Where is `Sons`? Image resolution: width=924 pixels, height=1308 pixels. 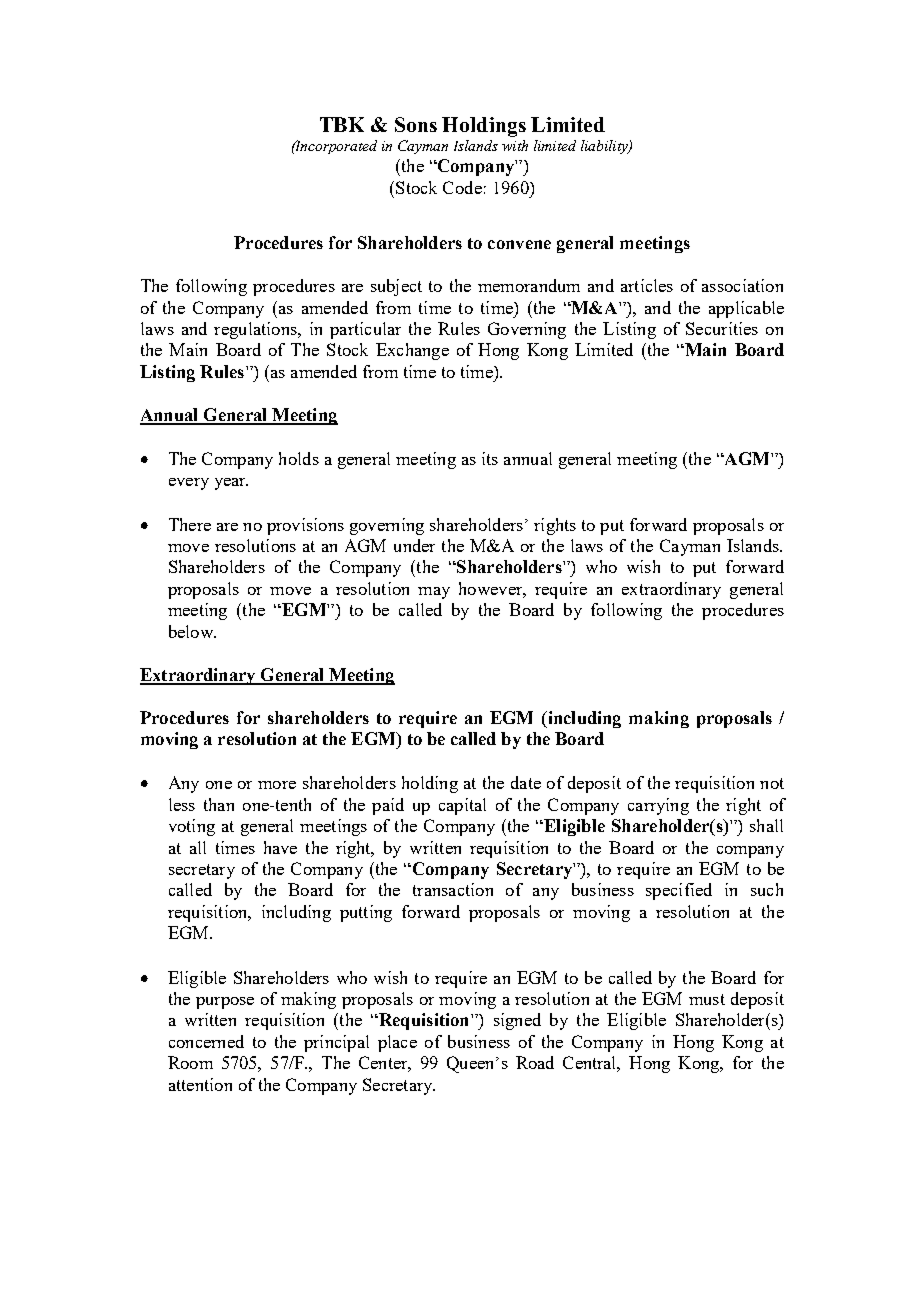
Sons is located at coordinates (416, 124).
